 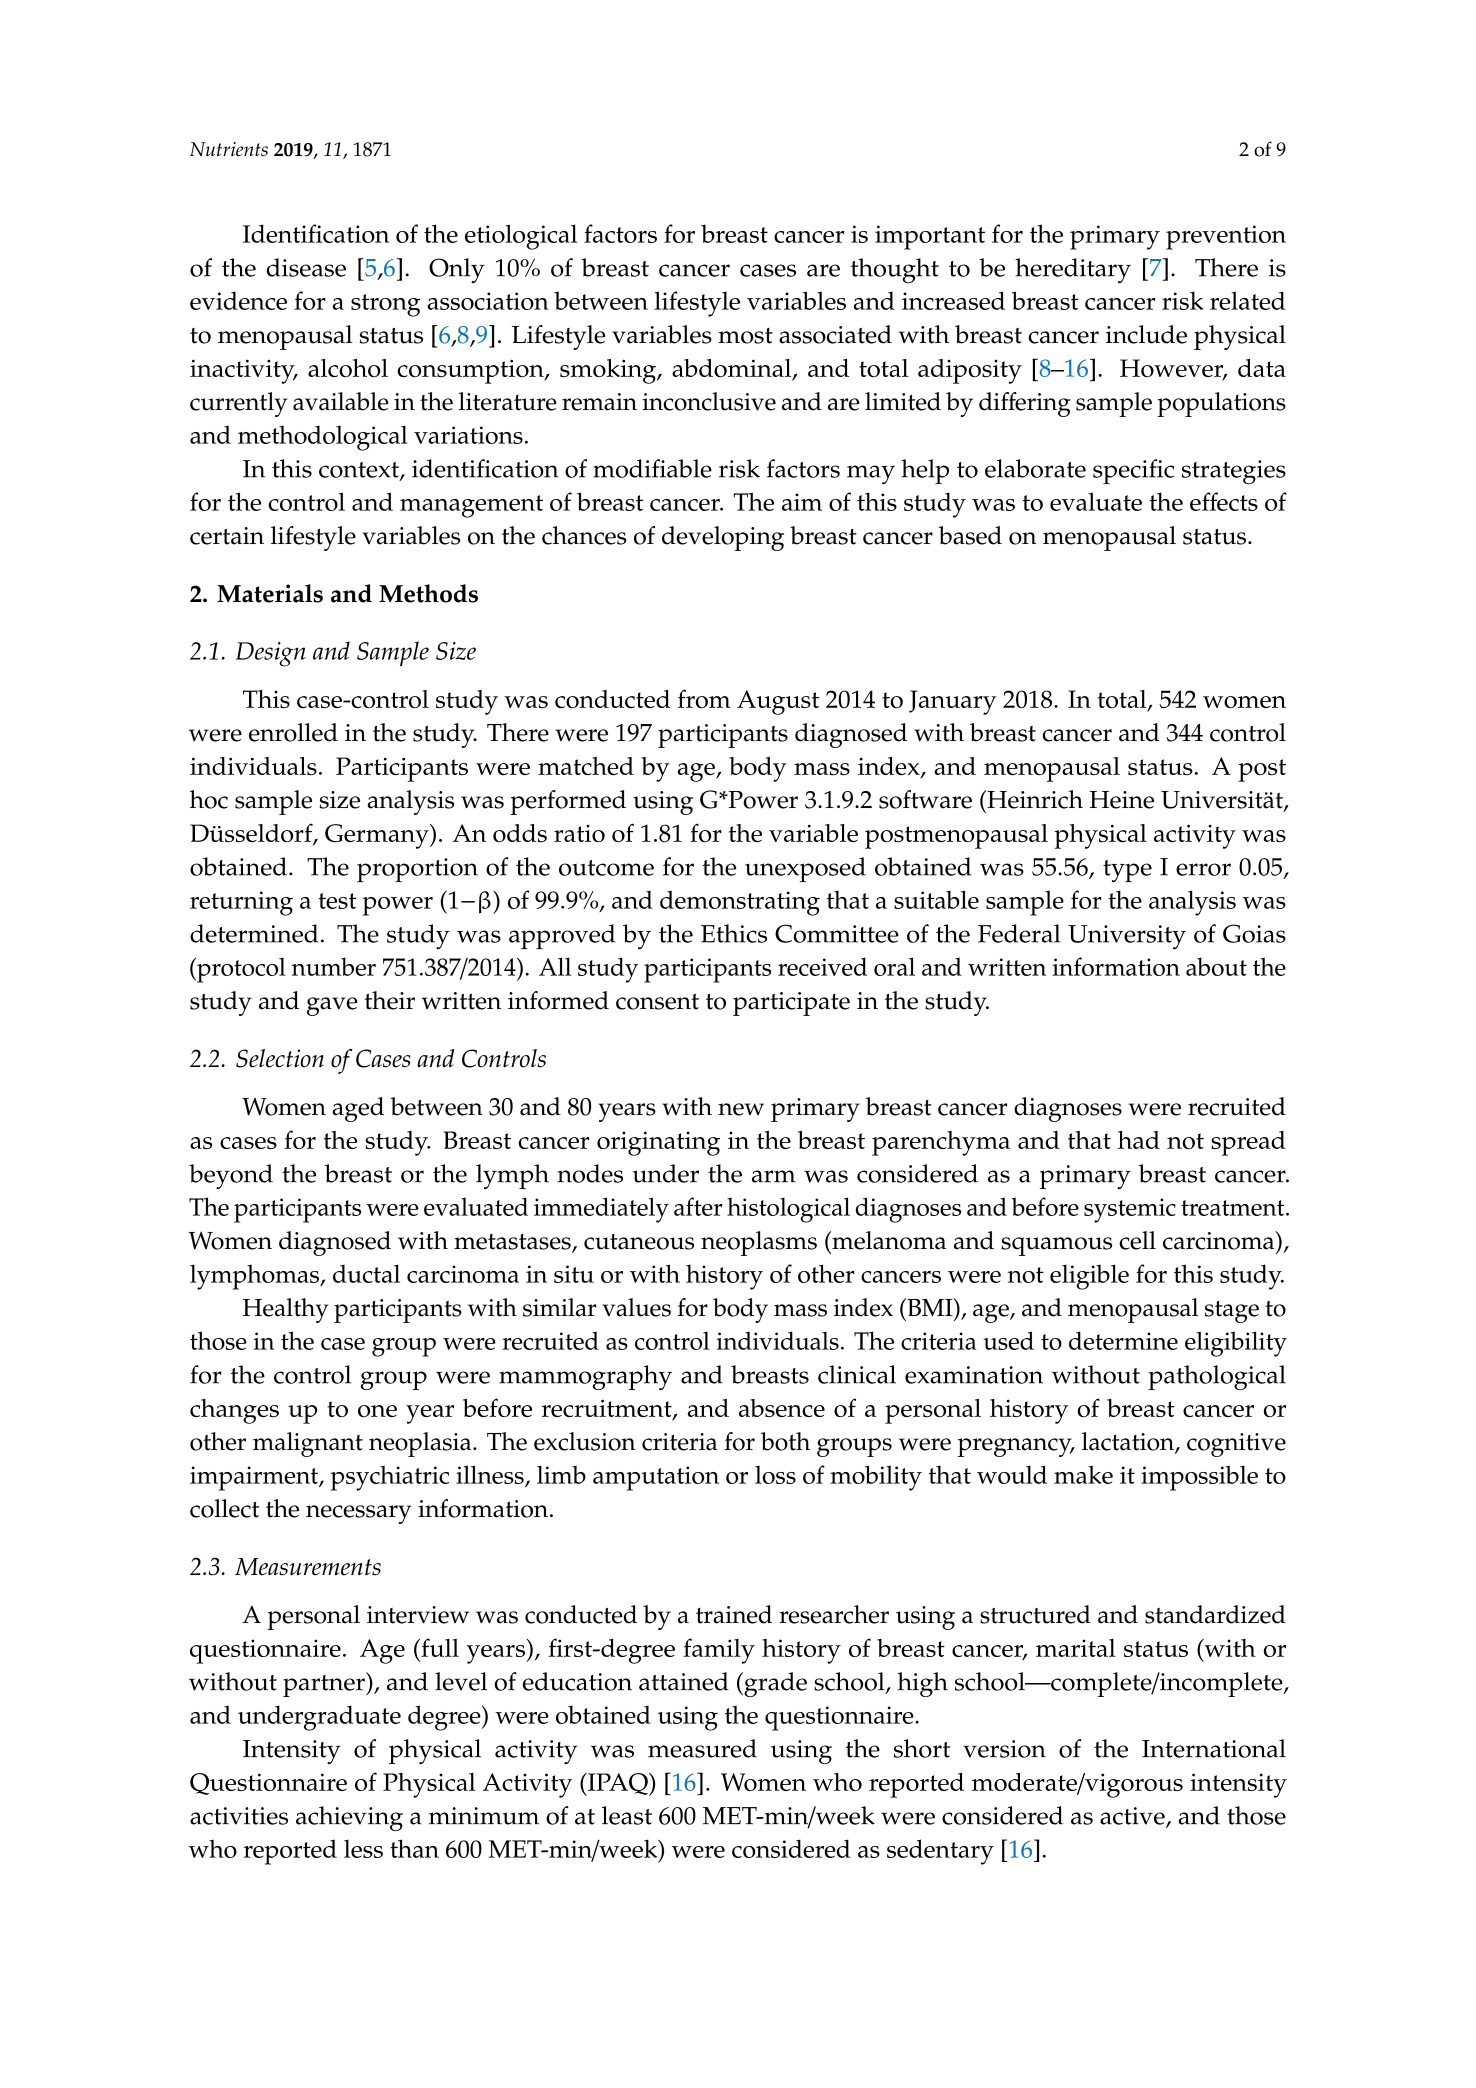 What do you see at coordinates (1226, 237) in the page?
I see `prevention` at bounding box center [1226, 237].
